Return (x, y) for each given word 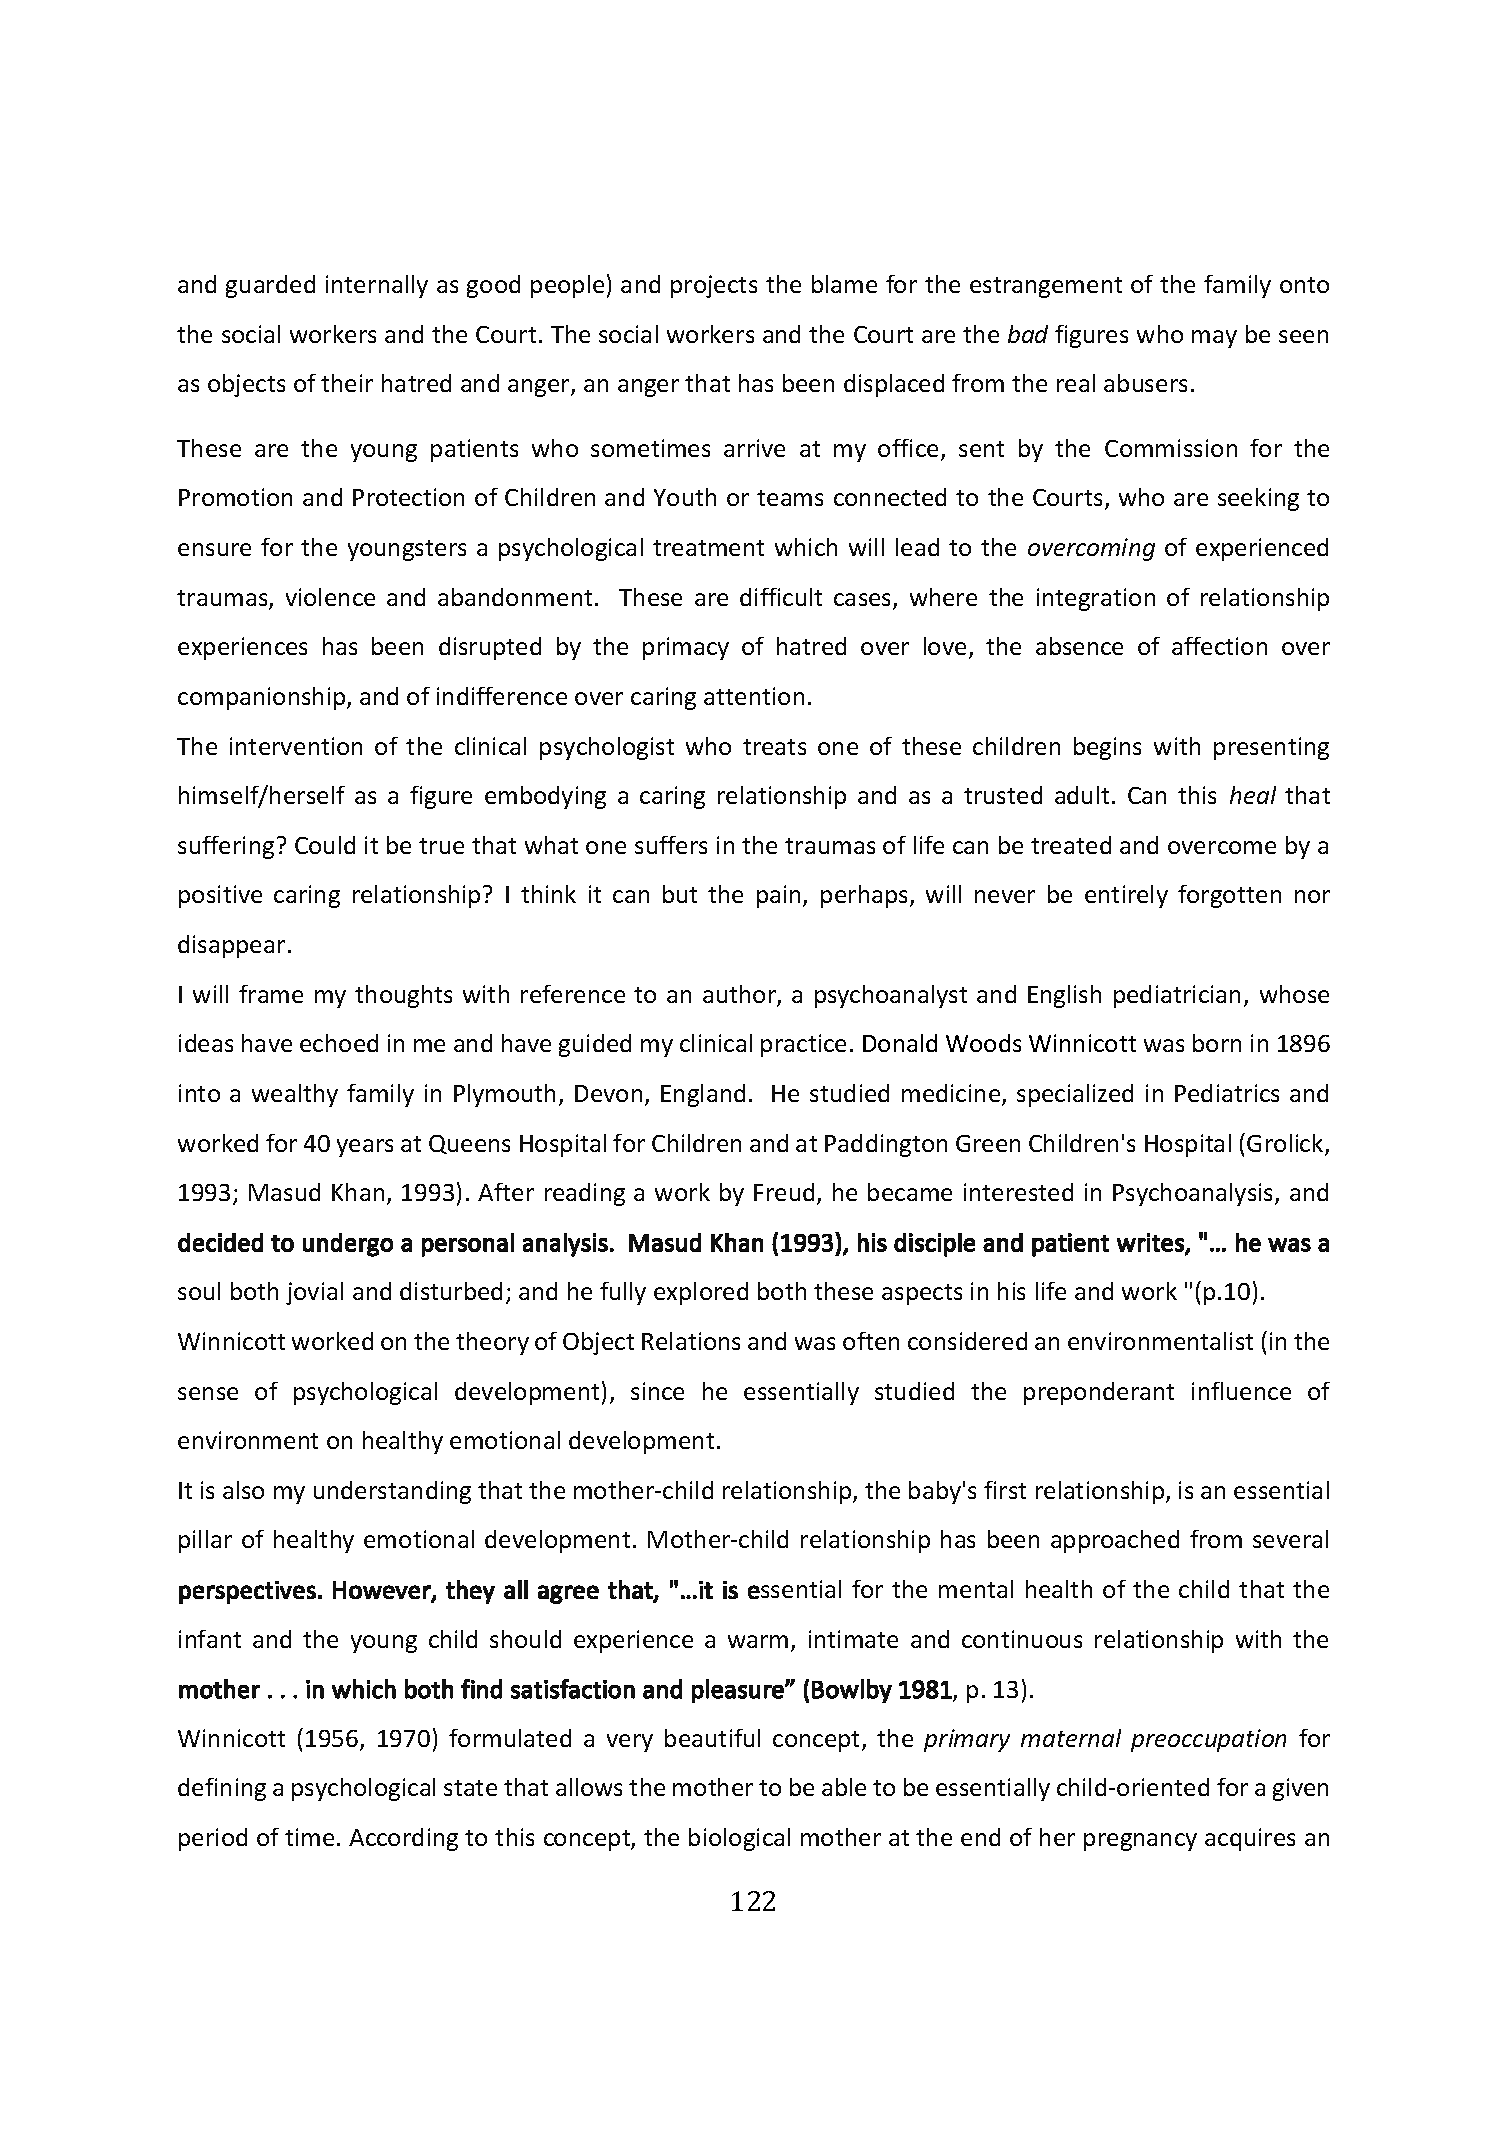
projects (714, 286)
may (1214, 339)
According (403, 1839)
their (347, 383)
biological (739, 1839)
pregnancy (1140, 1842)
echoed (339, 1043)
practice (803, 1045)
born (1217, 1043)
